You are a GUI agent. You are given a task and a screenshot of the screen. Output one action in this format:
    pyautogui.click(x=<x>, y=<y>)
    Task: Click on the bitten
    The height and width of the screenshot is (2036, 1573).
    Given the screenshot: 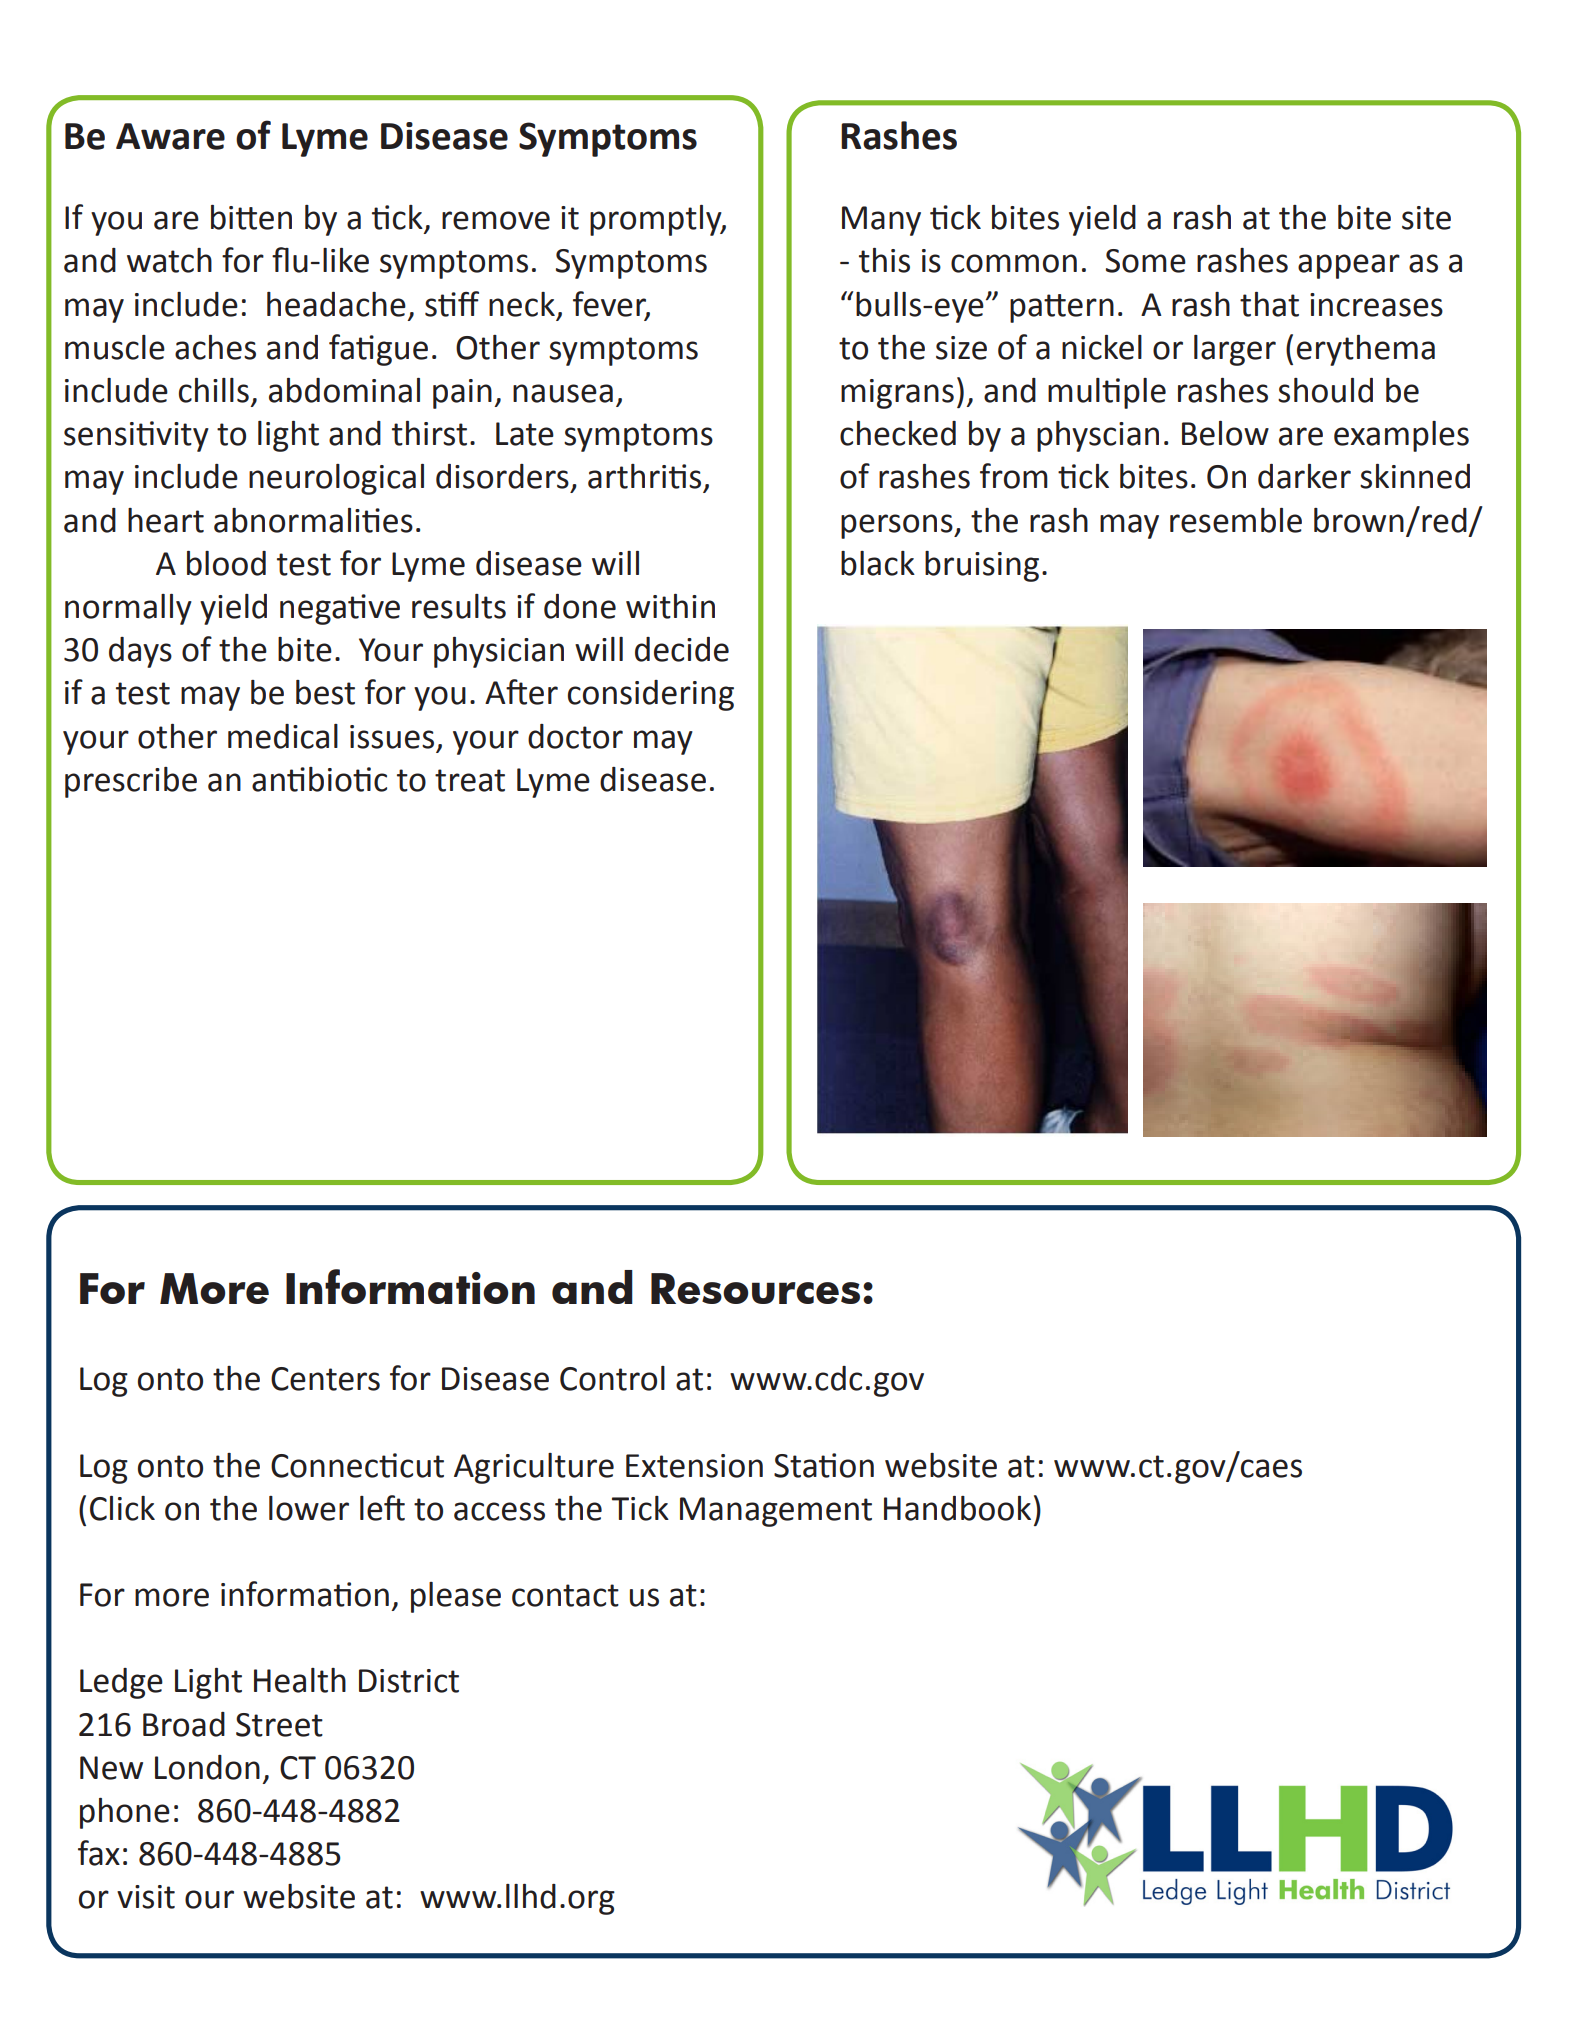 What is the action you would take?
    pyautogui.click(x=251, y=217)
